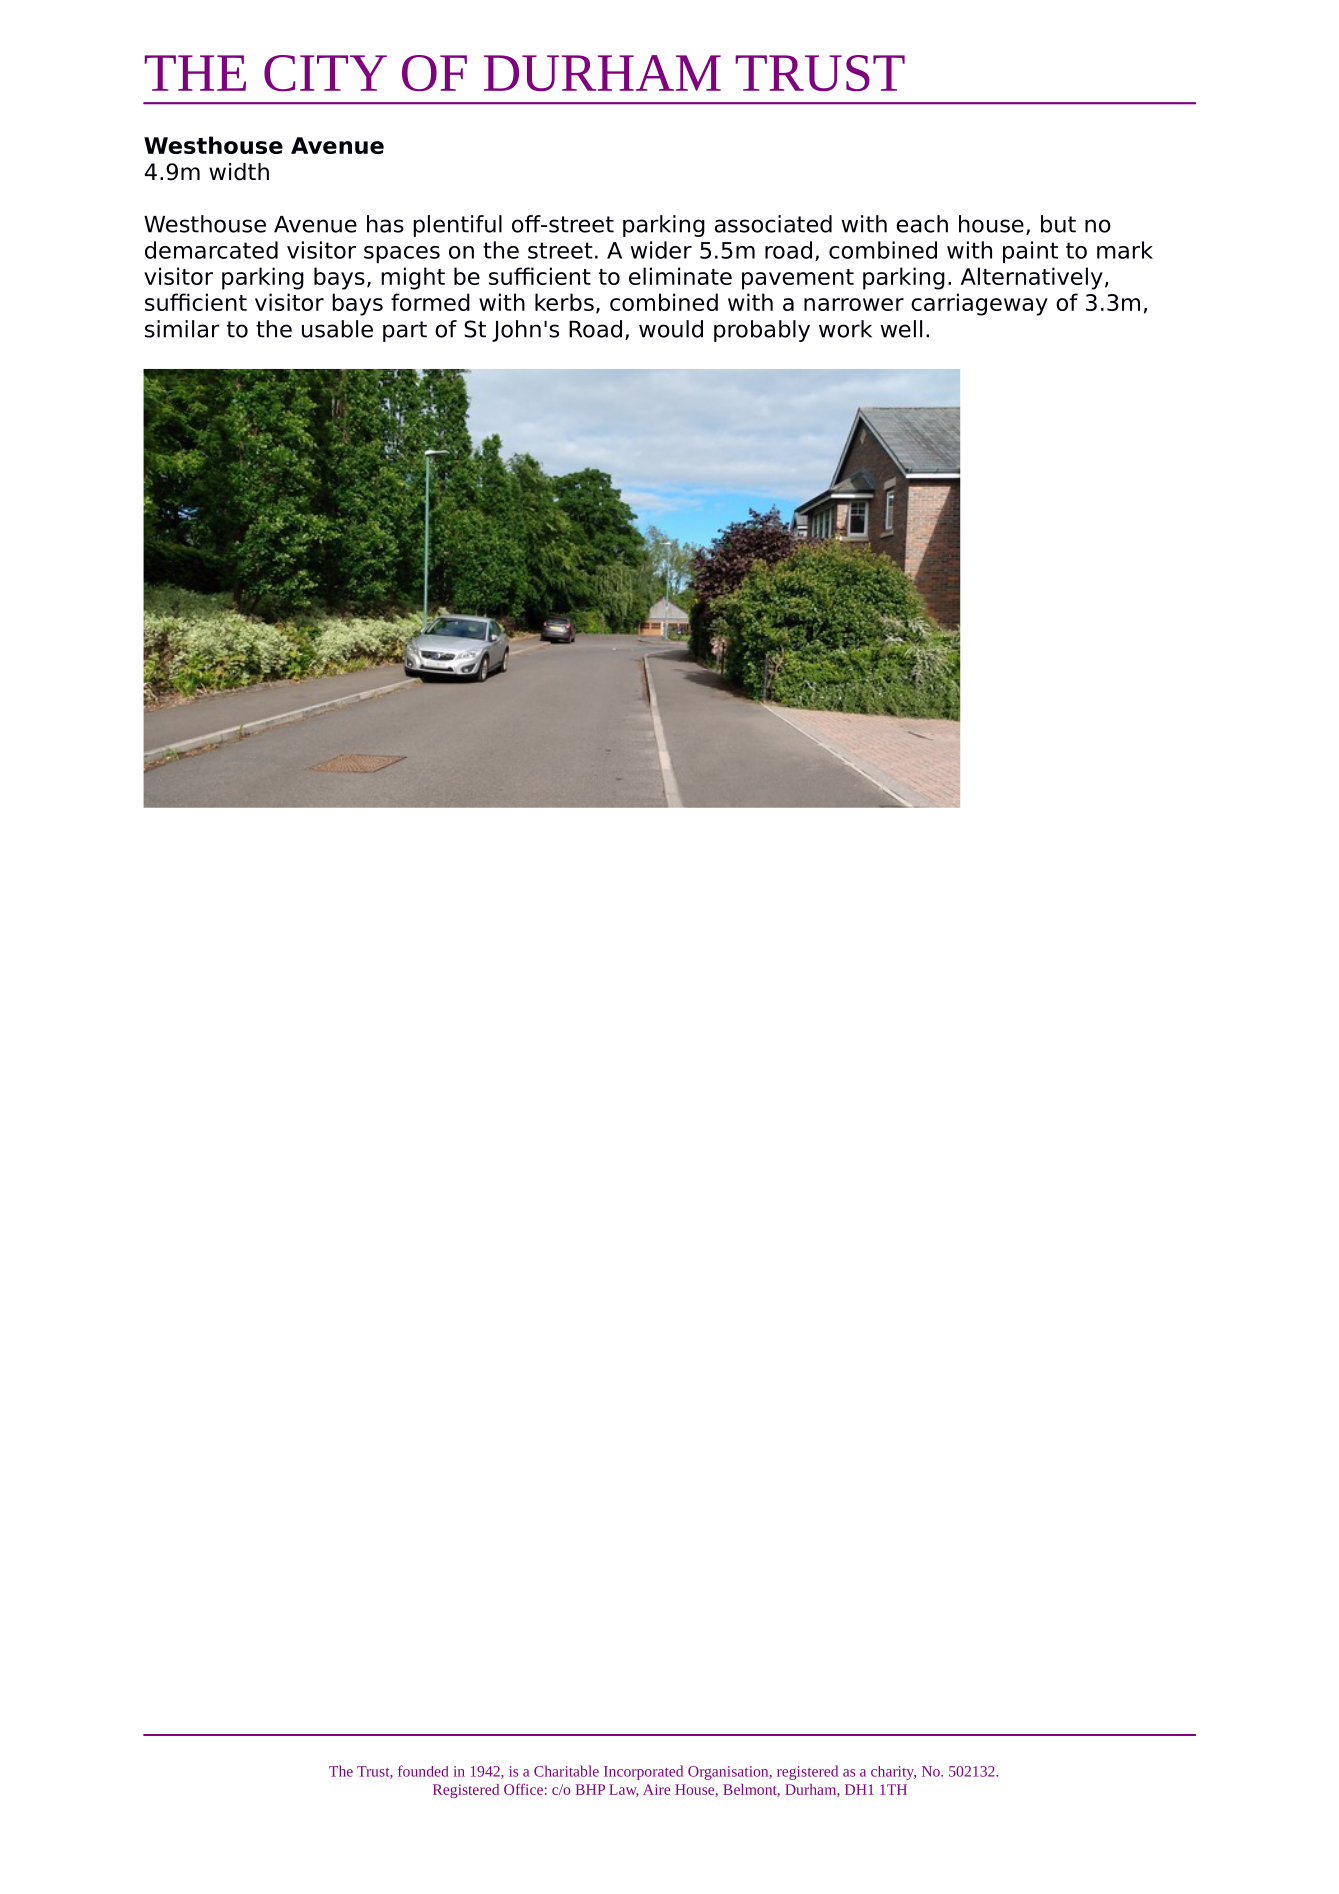 The width and height of the screenshot is (1339, 1894). What do you see at coordinates (423, 1771) in the screenshot?
I see `founded` at bounding box center [423, 1771].
